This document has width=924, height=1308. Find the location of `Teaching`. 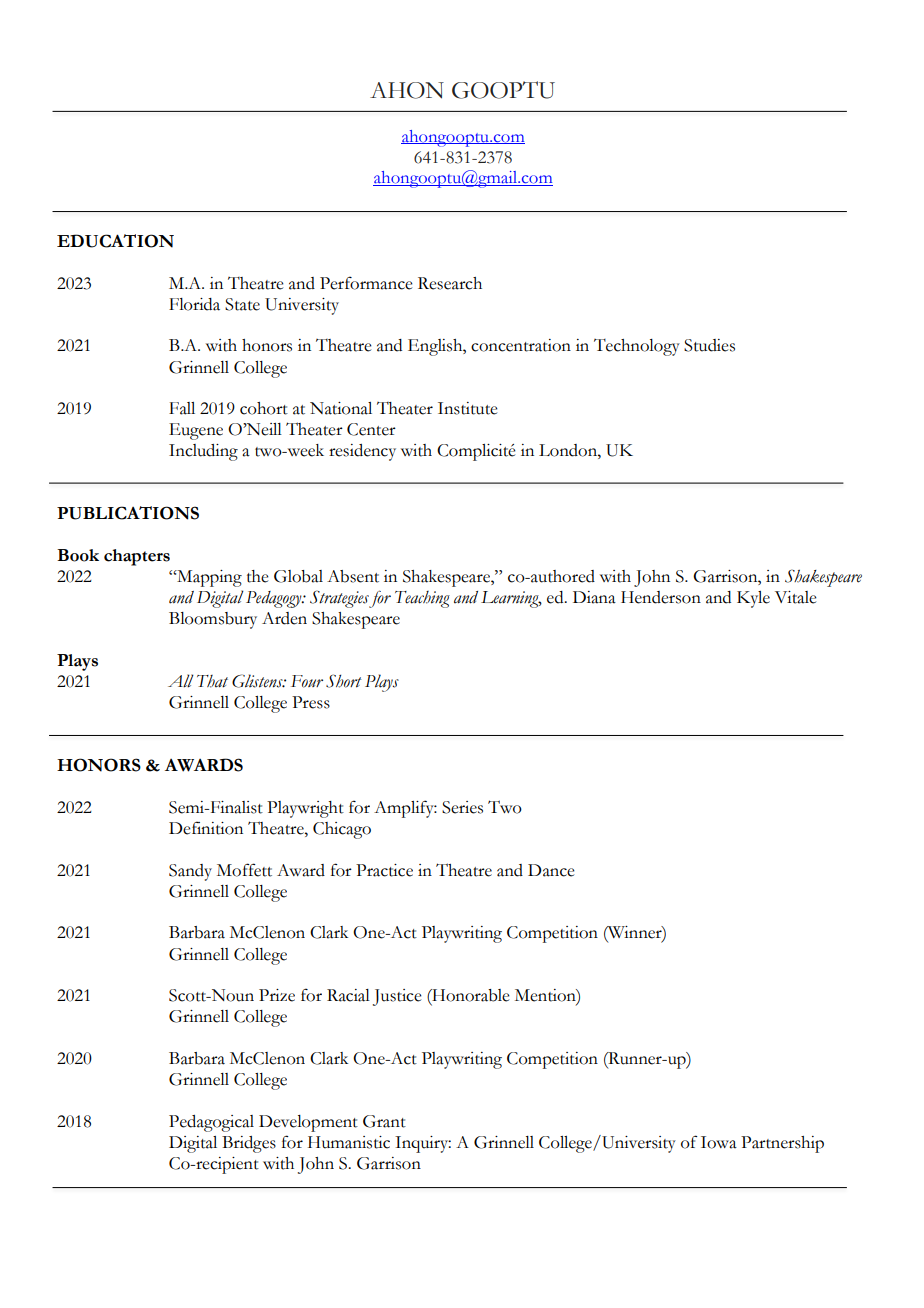

Teaching is located at coordinates (422, 599).
